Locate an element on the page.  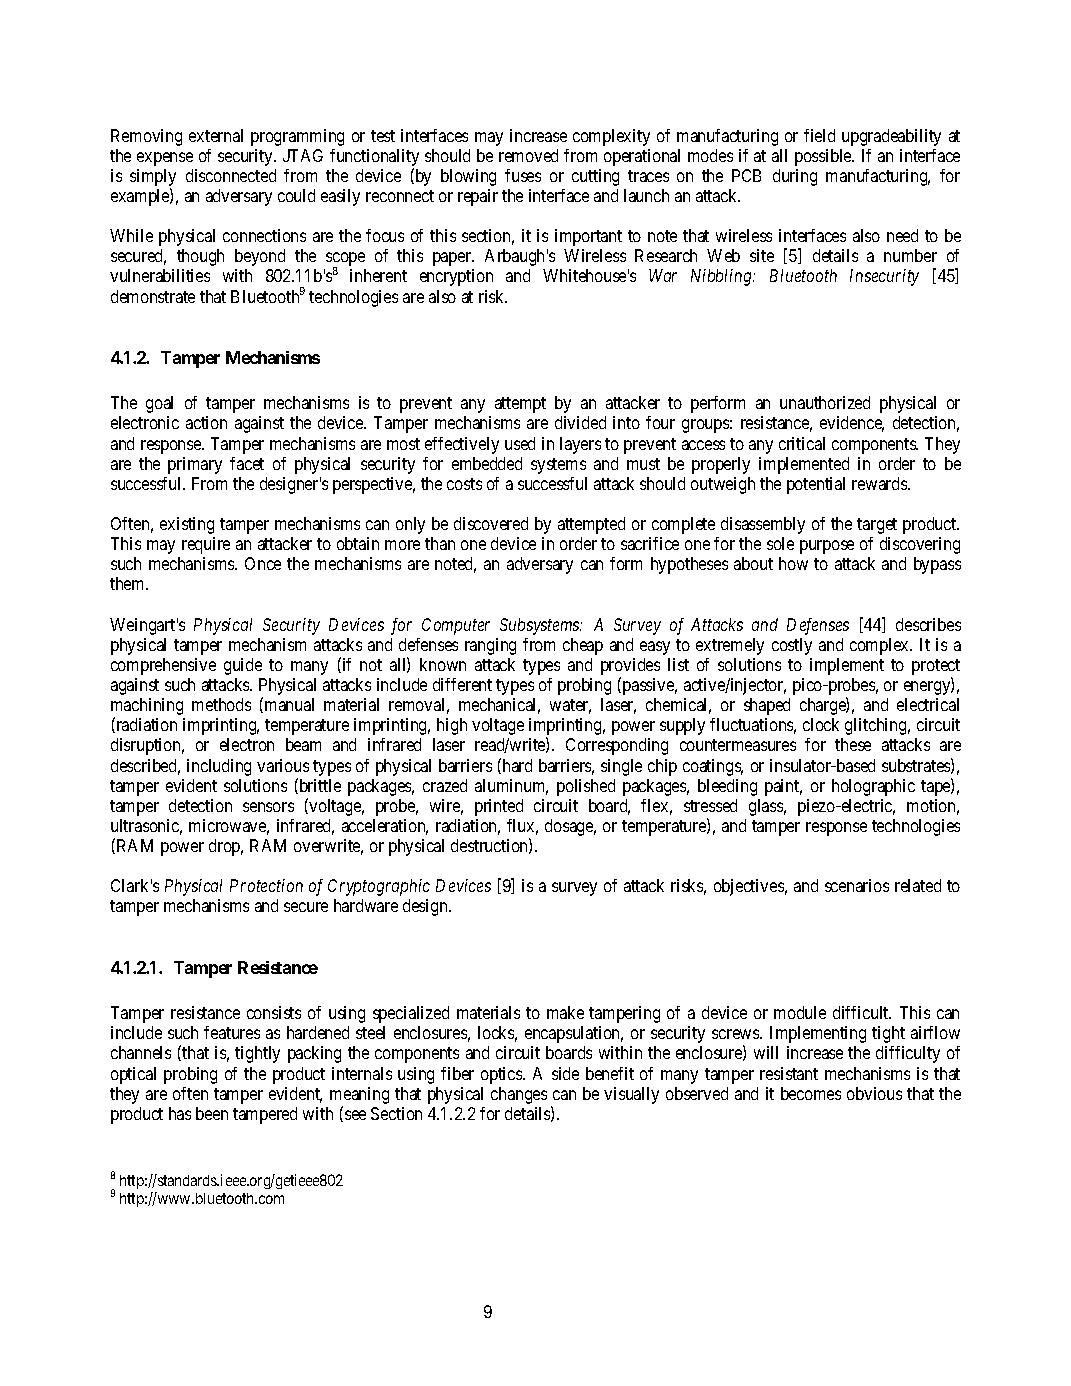
facet is located at coordinates (247, 463).
